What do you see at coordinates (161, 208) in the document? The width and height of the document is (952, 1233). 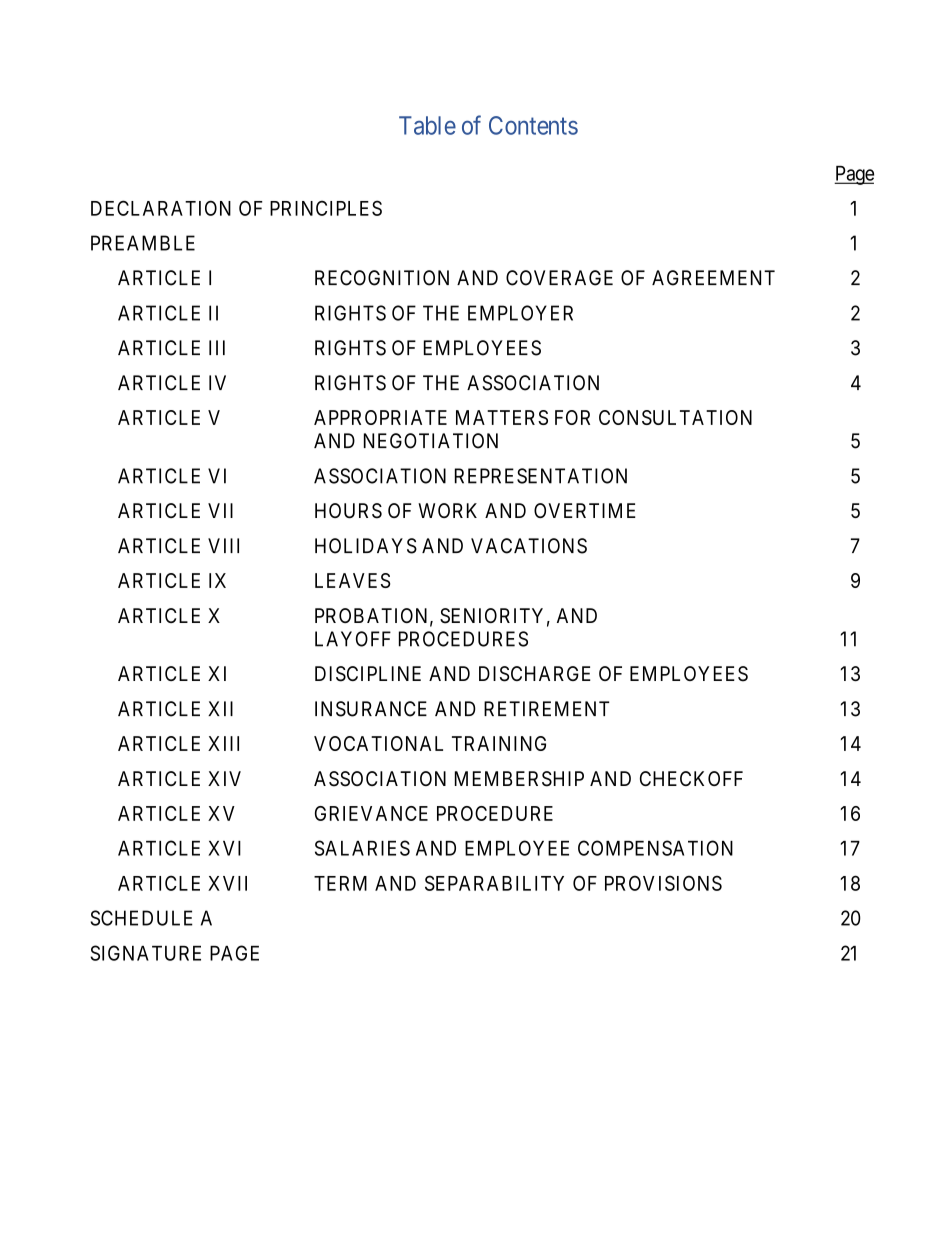 I see `DECLARATION` at bounding box center [161, 208].
